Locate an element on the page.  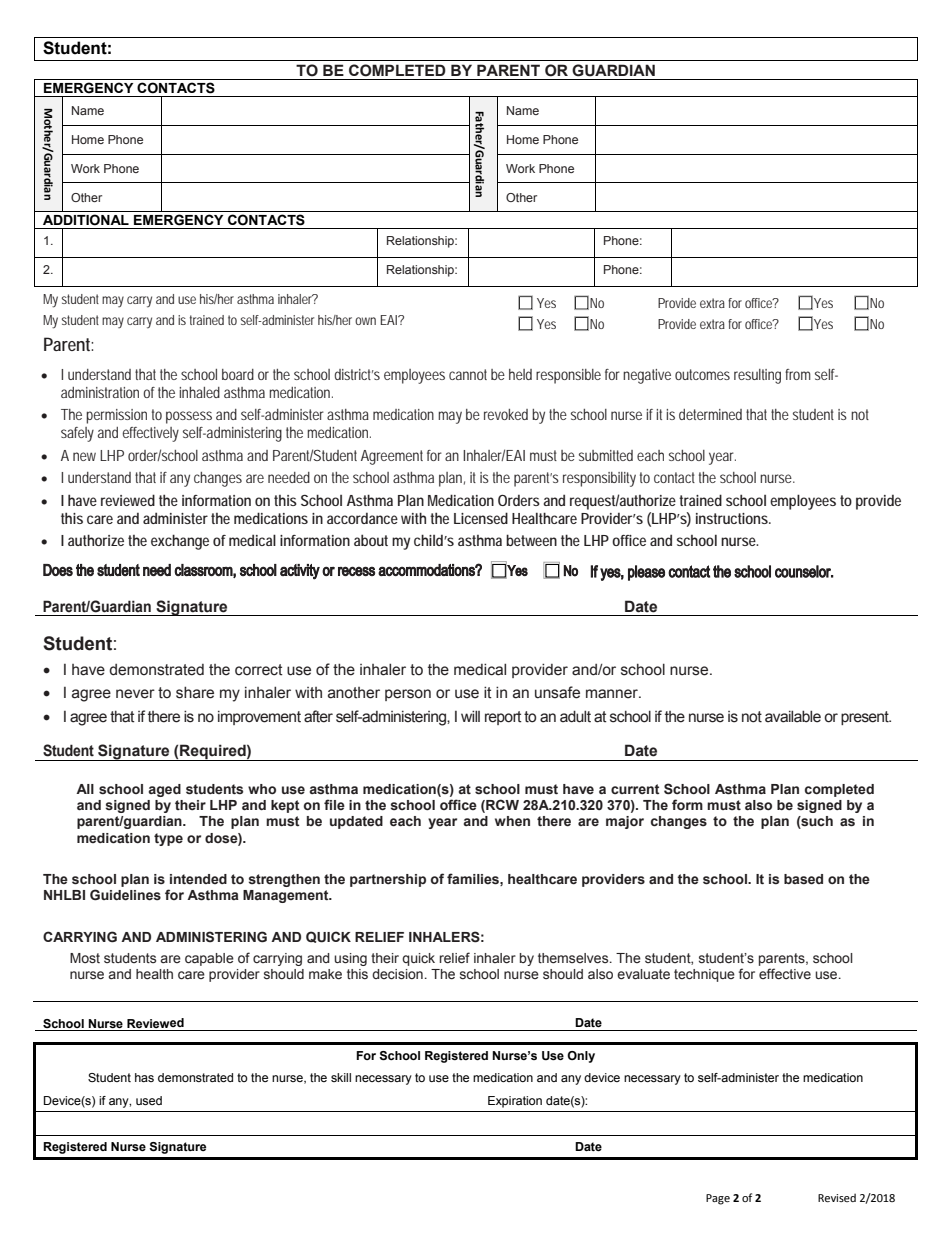
inhaled is located at coordinates (199, 392).
